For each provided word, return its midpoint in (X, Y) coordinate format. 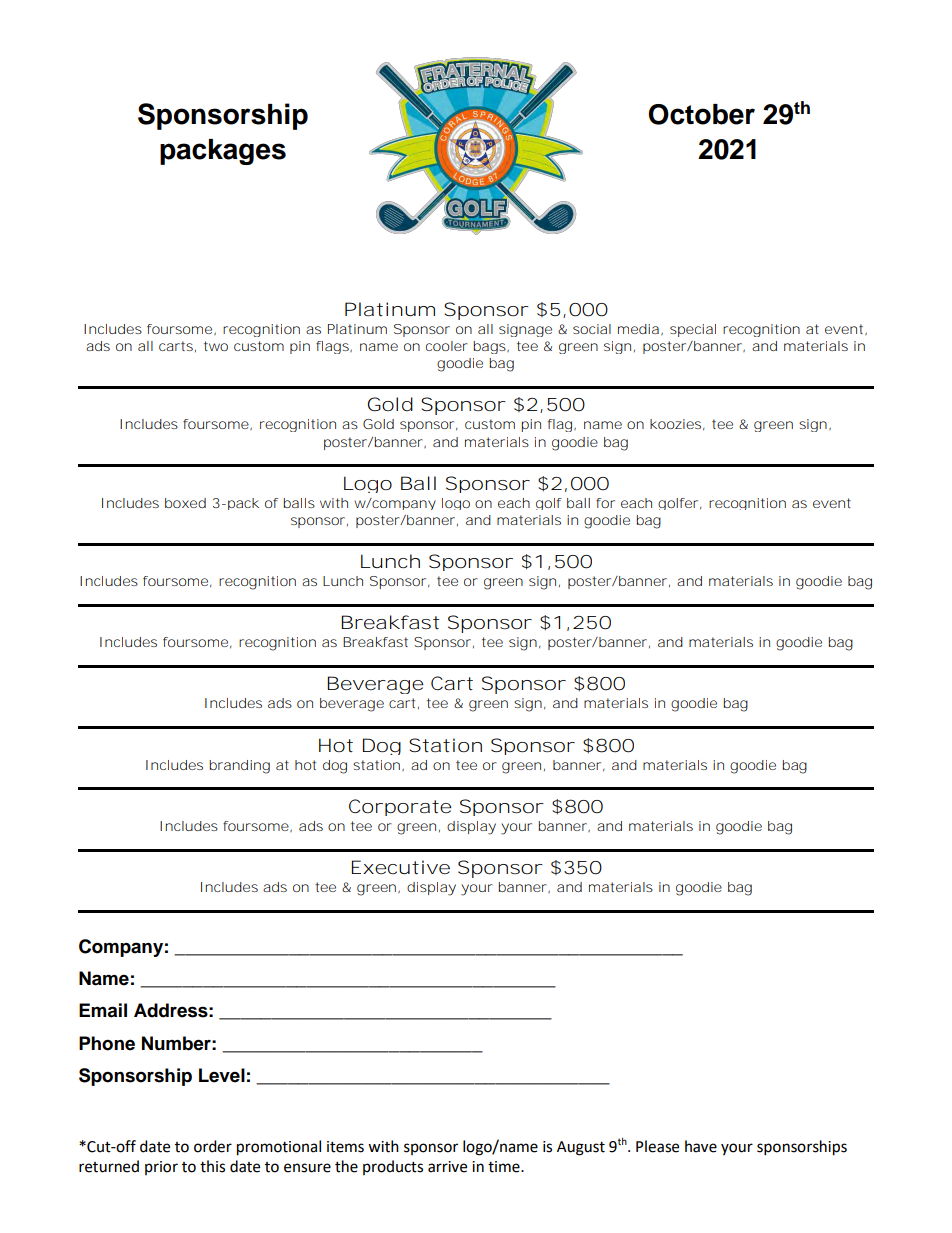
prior (161, 1168)
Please (657, 1146)
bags (490, 347)
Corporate (400, 807)
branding (239, 767)
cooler (447, 346)
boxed (185, 503)
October (701, 114)
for (605, 503)
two (216, 346)
